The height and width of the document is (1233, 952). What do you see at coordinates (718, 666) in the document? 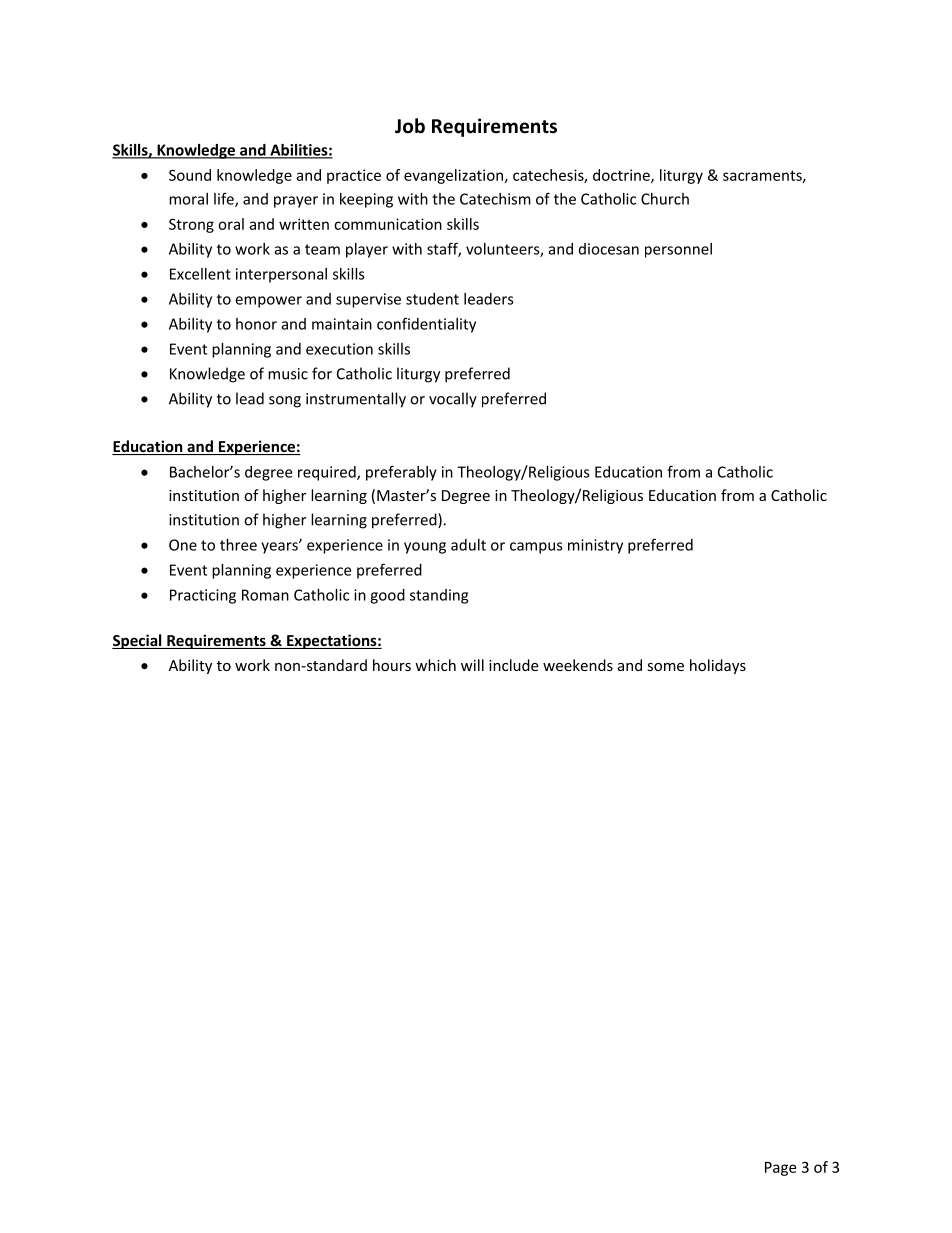
I see `holidays` at bounding box center [718, 666].
